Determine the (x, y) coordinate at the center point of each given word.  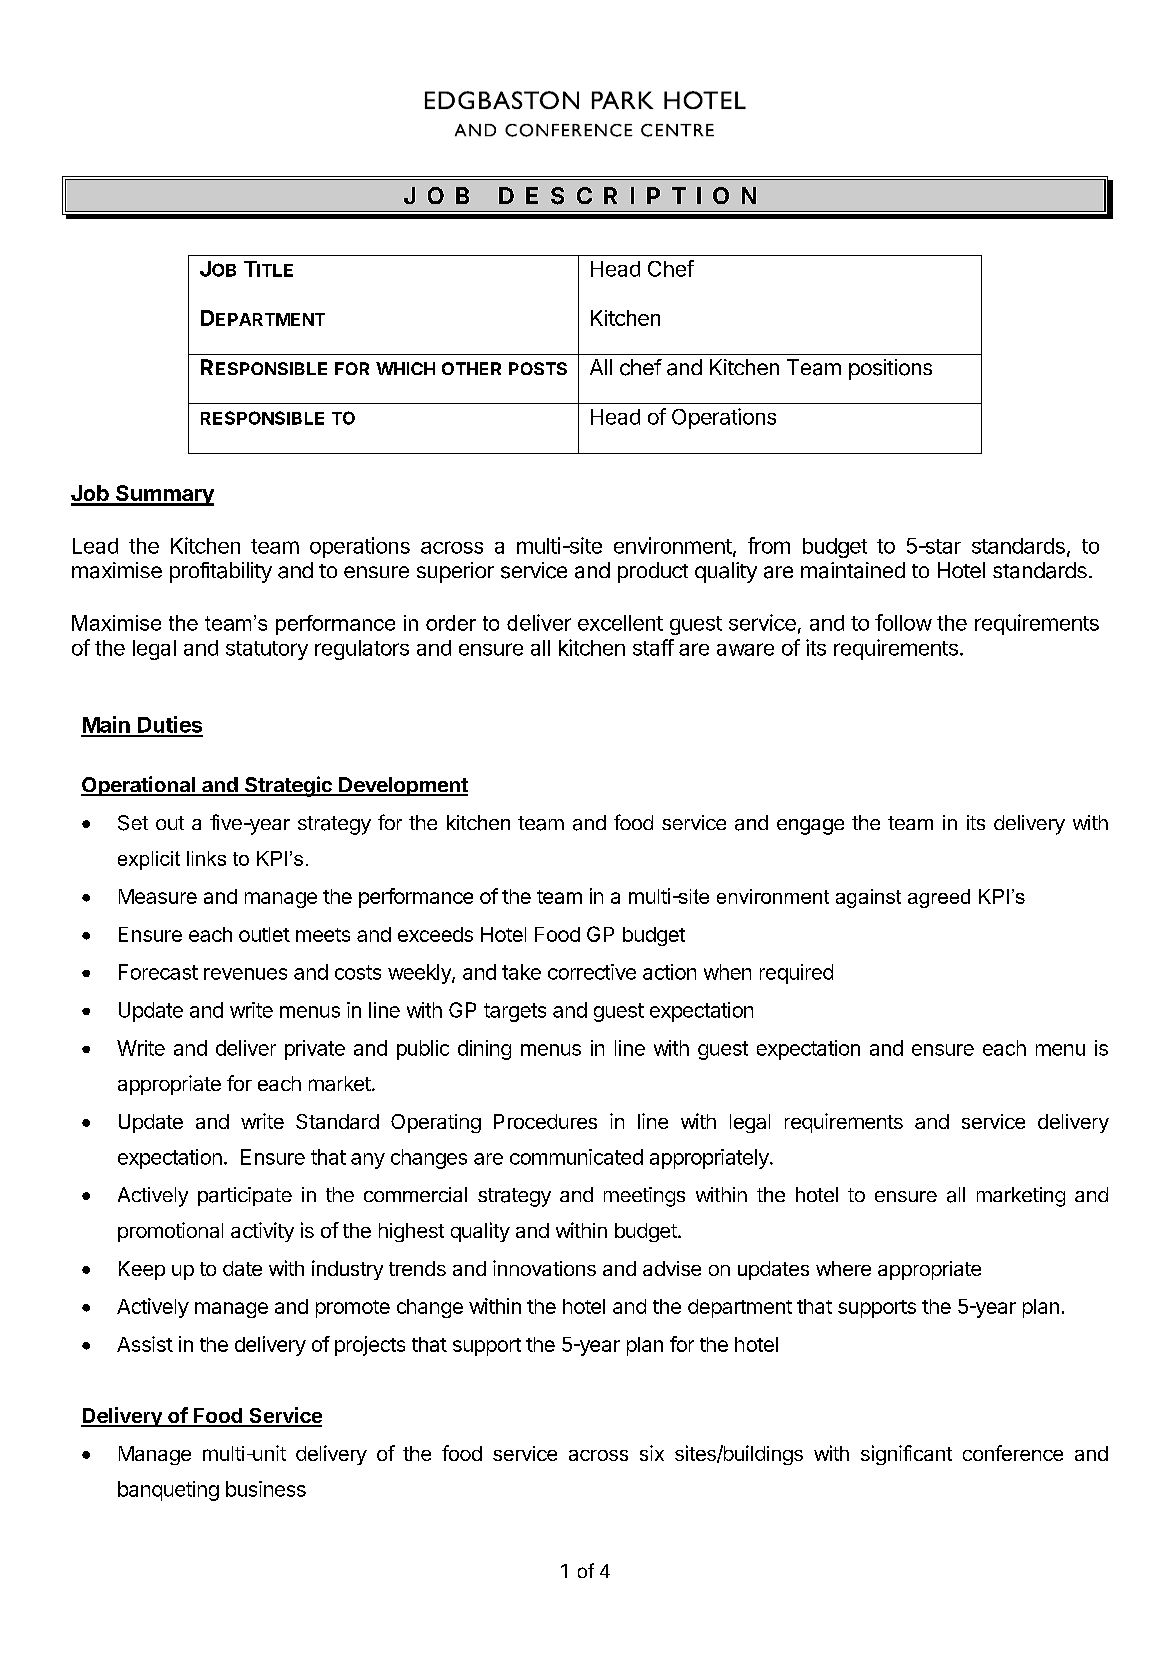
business (266, 1489)
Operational (139, 786)
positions (890, 369)
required (796, 974)
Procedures (545, 1121)
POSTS (538, 368)
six (652, 1453)
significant (906, 1455)
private (315, 1050)
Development (402, 786)
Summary (164, 495)
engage (810, 827)
